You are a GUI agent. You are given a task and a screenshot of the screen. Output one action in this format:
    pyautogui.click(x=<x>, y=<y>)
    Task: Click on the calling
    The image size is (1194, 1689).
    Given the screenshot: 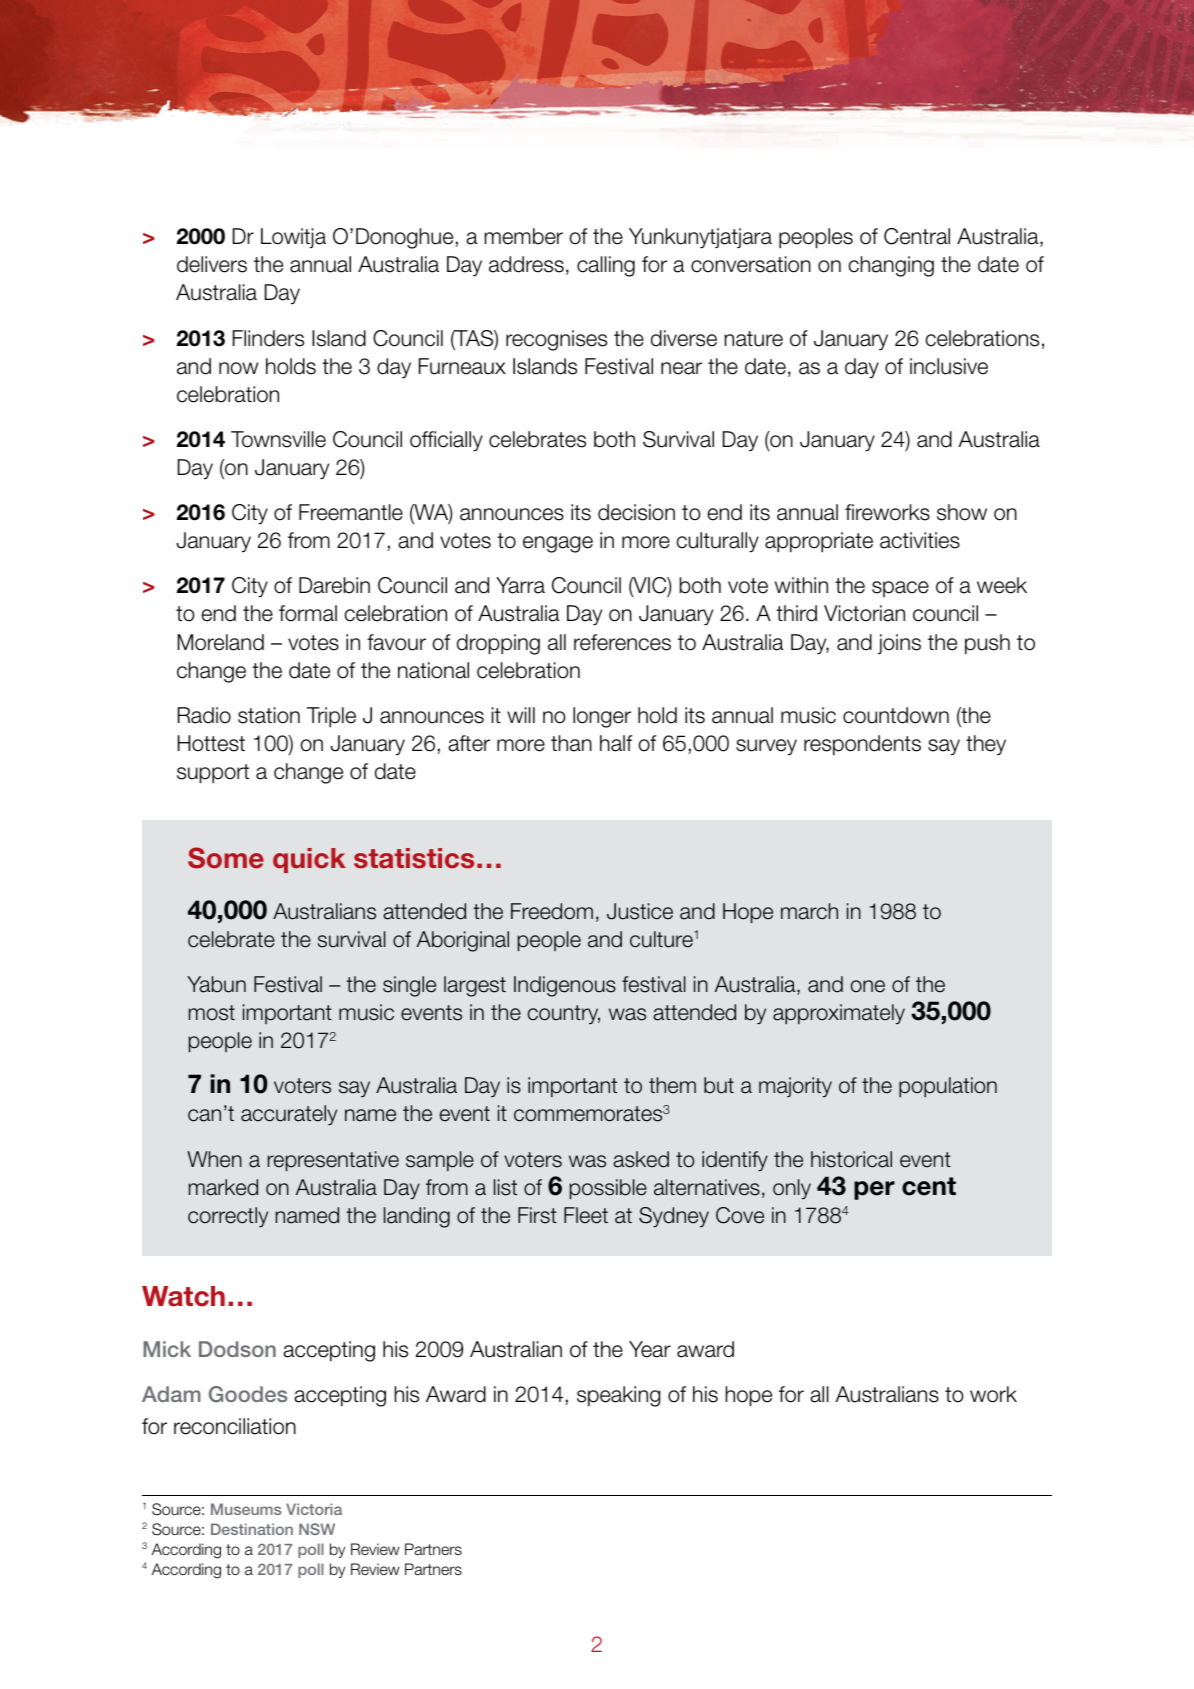 What is the action you would take?
    pyautogui.click(x=606, y=266)
